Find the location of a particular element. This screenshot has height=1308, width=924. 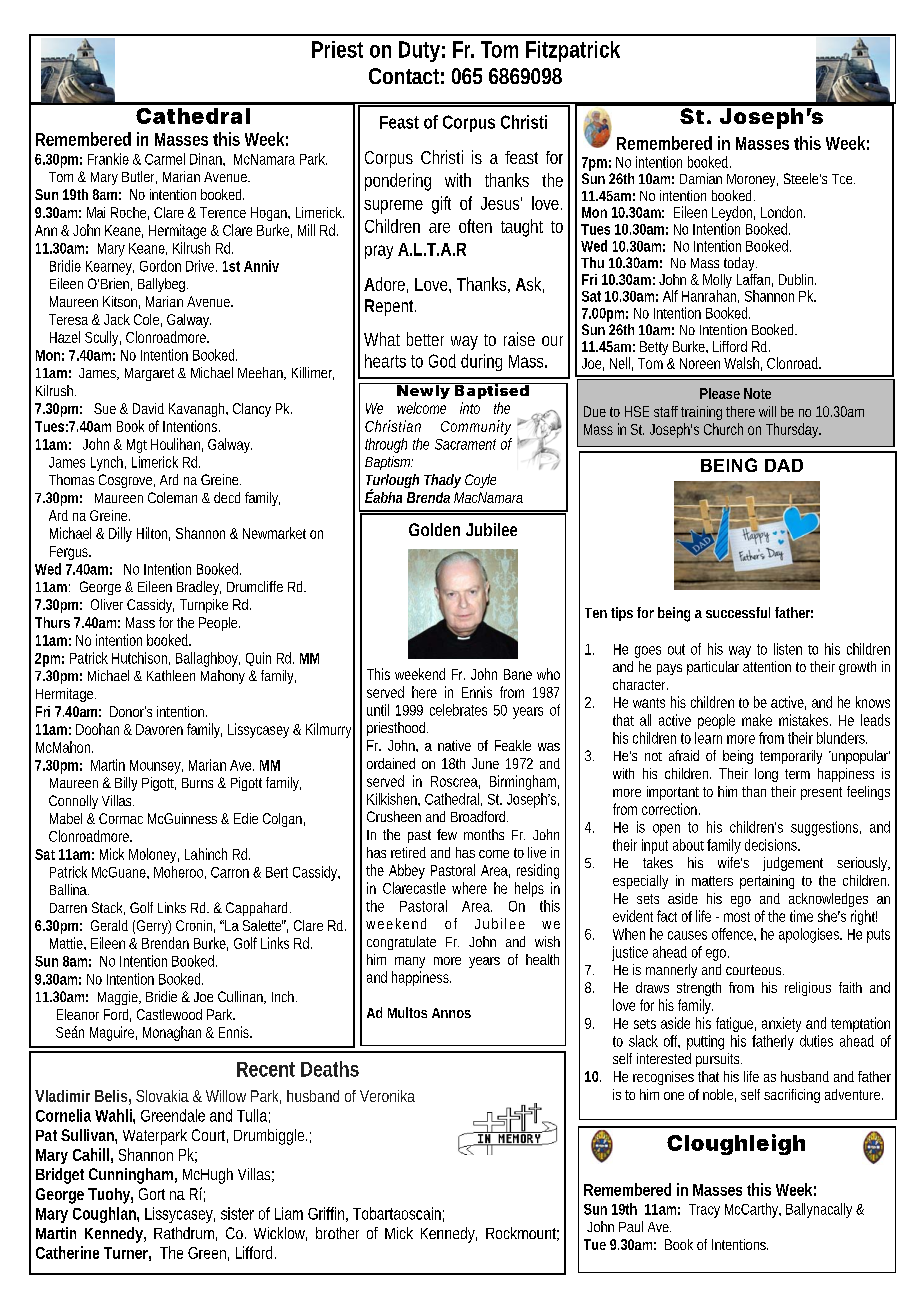

DAD is located at coordinates (784, 465).
